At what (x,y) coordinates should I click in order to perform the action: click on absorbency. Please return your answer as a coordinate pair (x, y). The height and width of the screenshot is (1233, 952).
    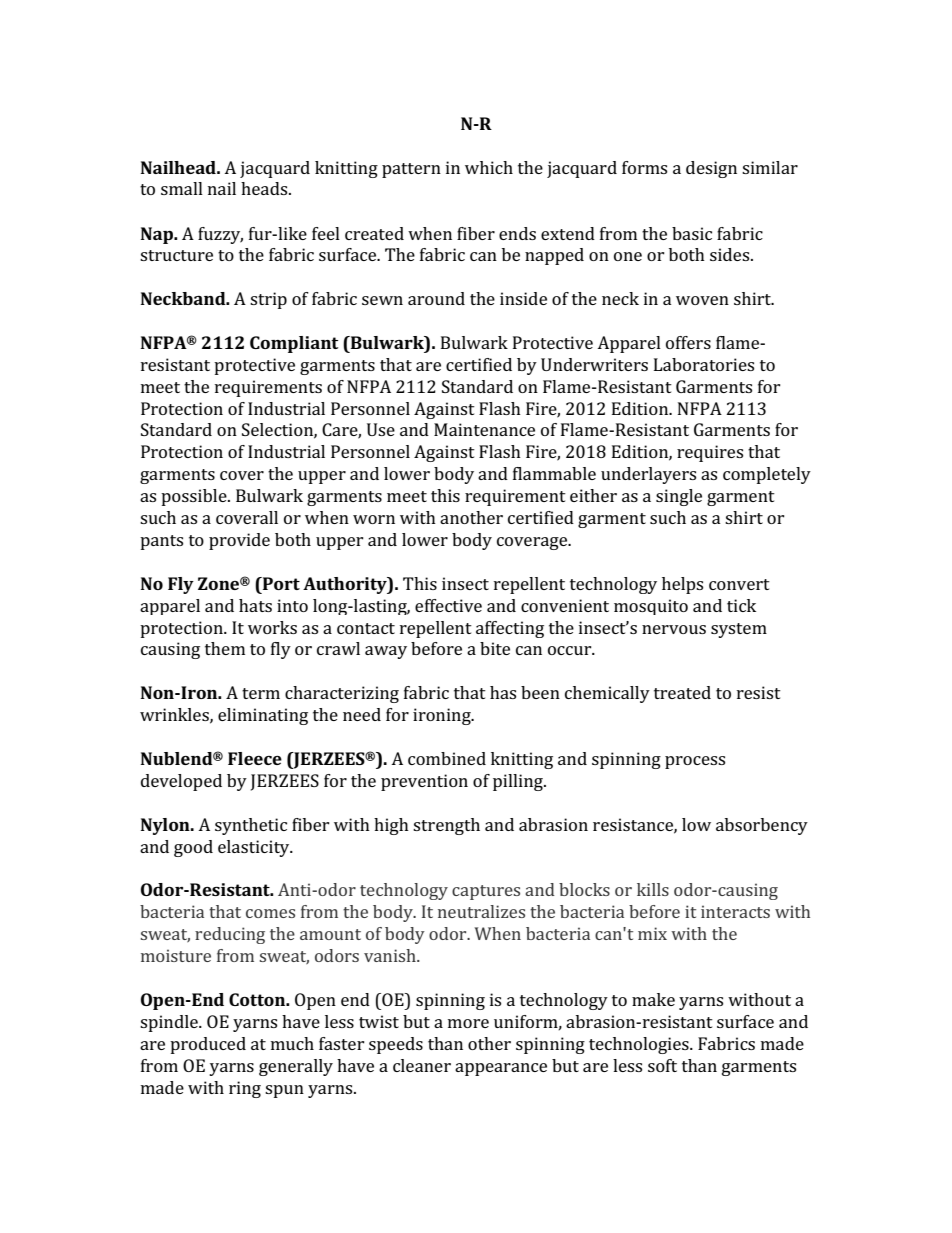
    Looking at the image, I should click on (762, 826).
